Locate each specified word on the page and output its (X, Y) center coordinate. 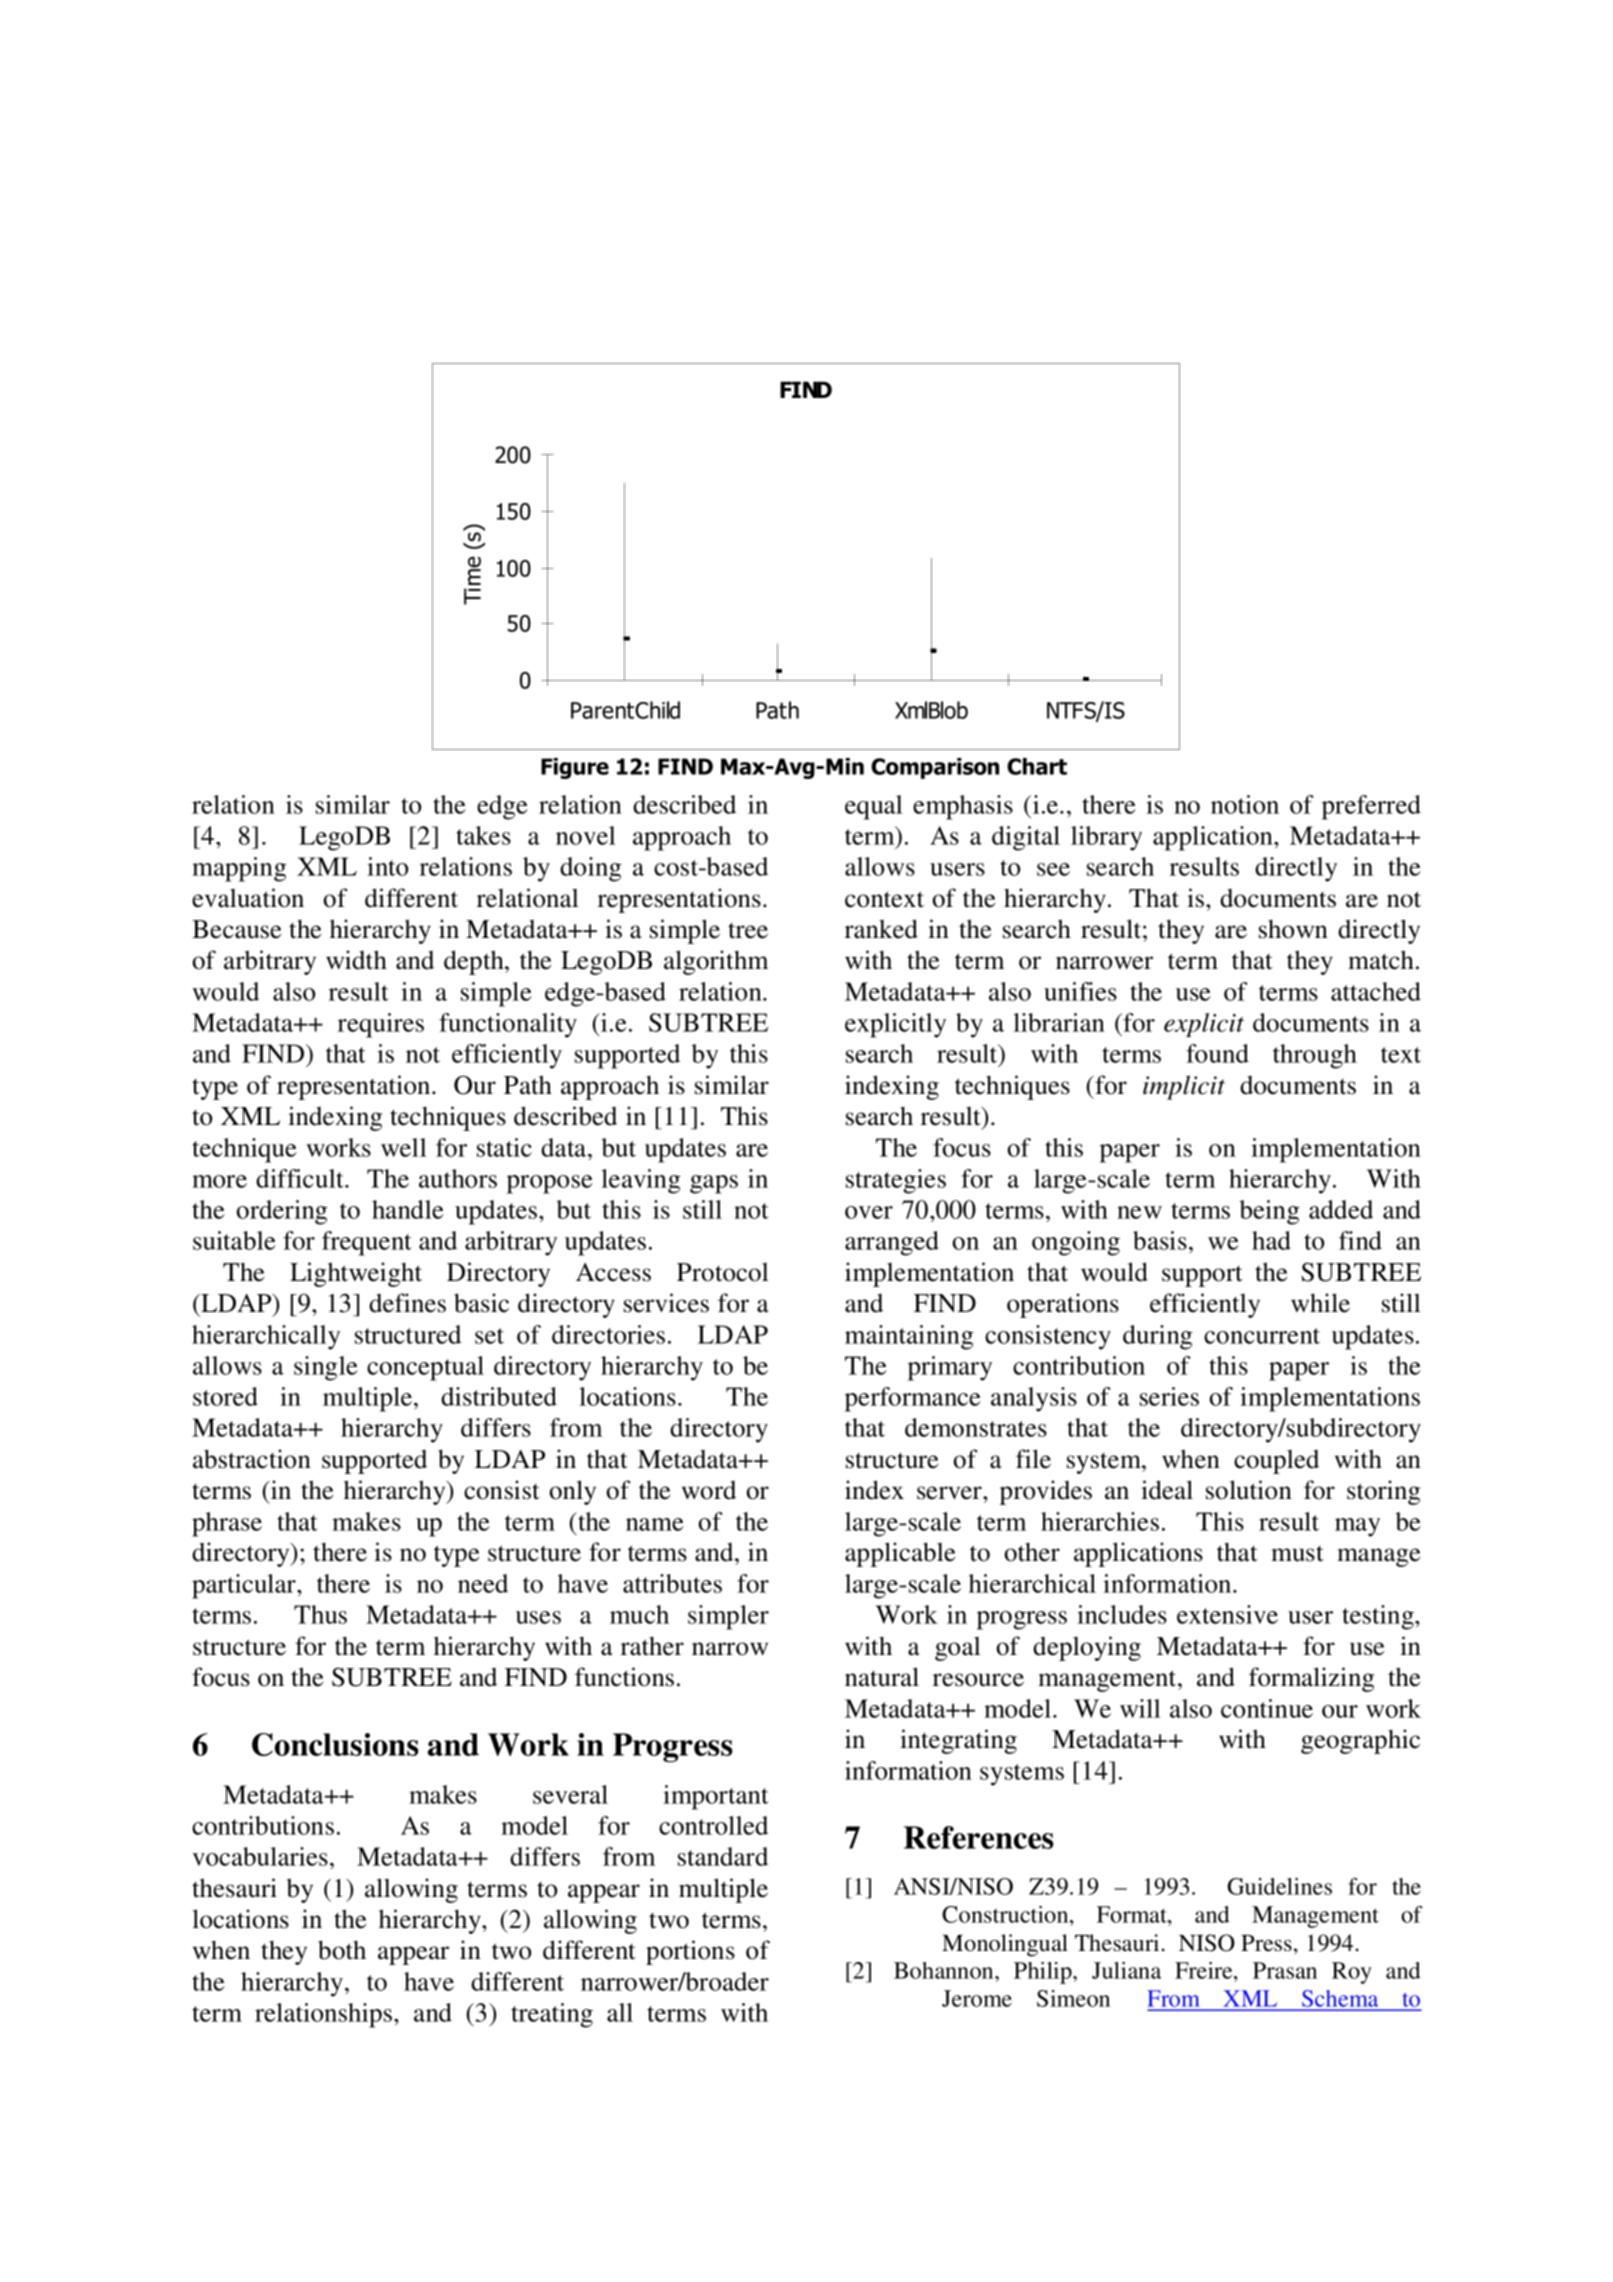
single (326, 1368)
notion (1245, 804)
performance (913, 1399)
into (387, 866)
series (1169, 1396)
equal (873, 807)
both (342, 1950)
